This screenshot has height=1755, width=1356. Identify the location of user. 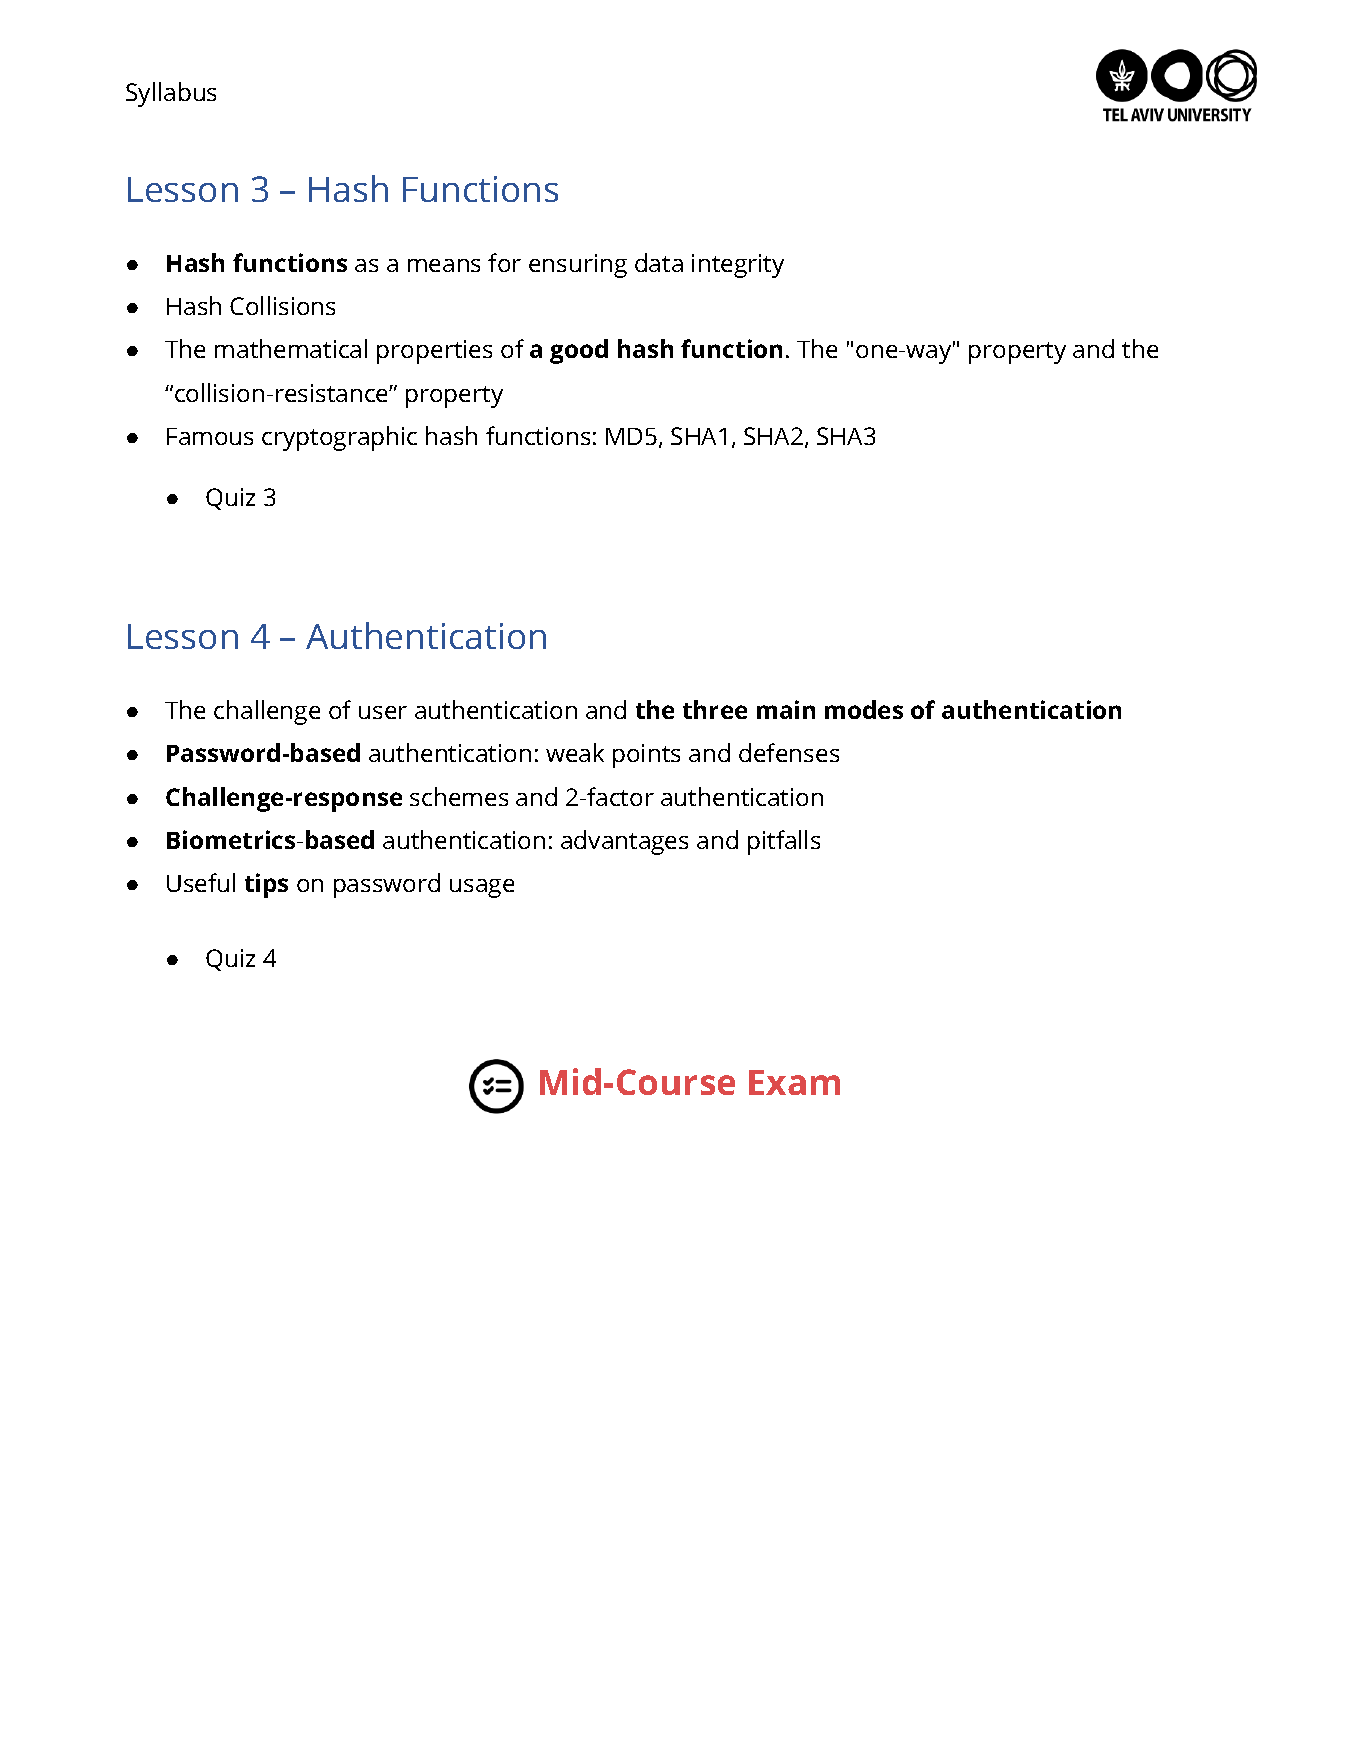
(383, 712).
